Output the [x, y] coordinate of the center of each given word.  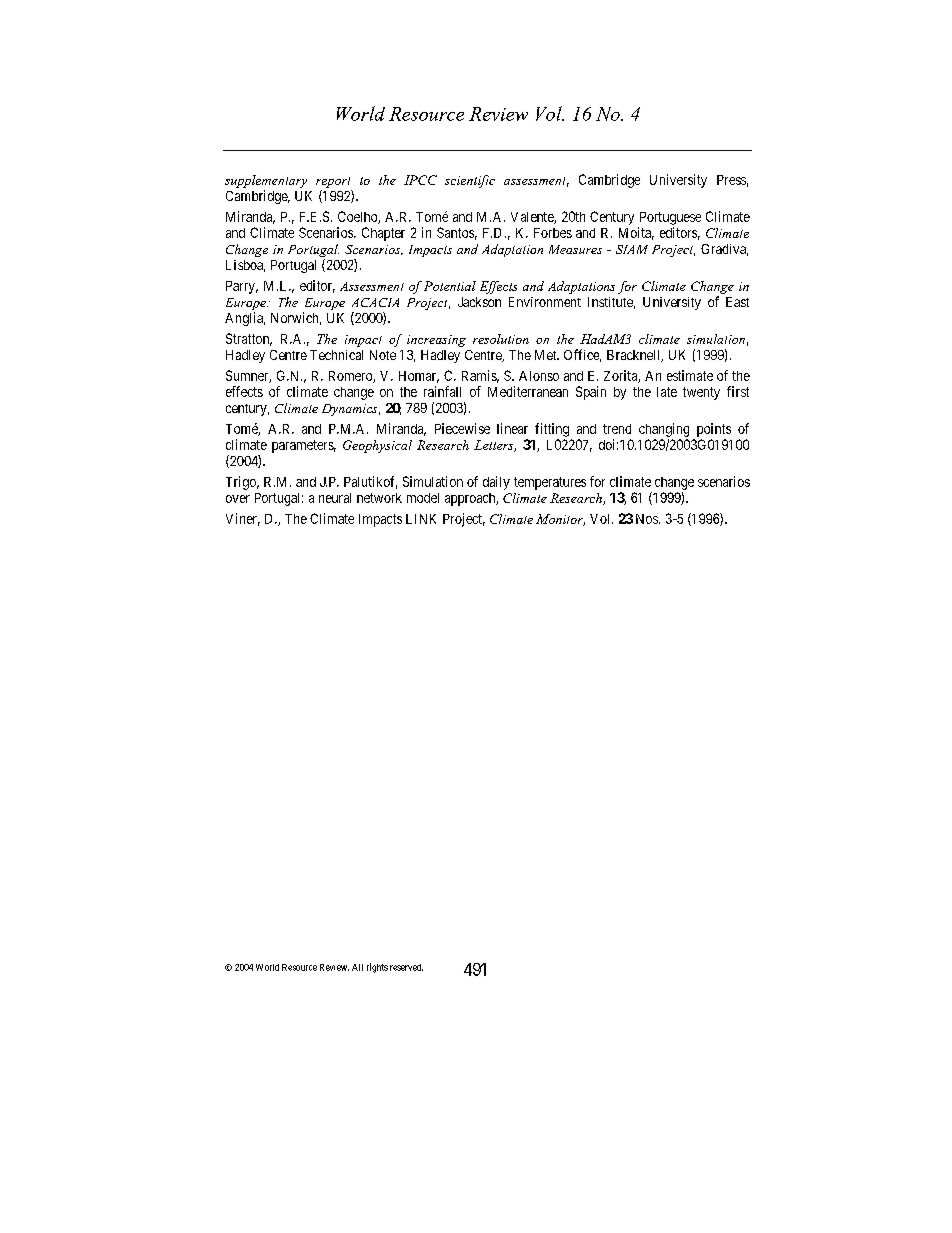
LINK [421, 519]
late [667, 392]
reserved [406, 967]
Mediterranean [528, 391]
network [379, 498]
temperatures [550, 483]
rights [377, 968]
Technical [336, 355]
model [423, 498]
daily [496, 483]
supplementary [266, 181]
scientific [470, 181]
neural [335, 498]
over [238, 499]
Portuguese [670, 218]
